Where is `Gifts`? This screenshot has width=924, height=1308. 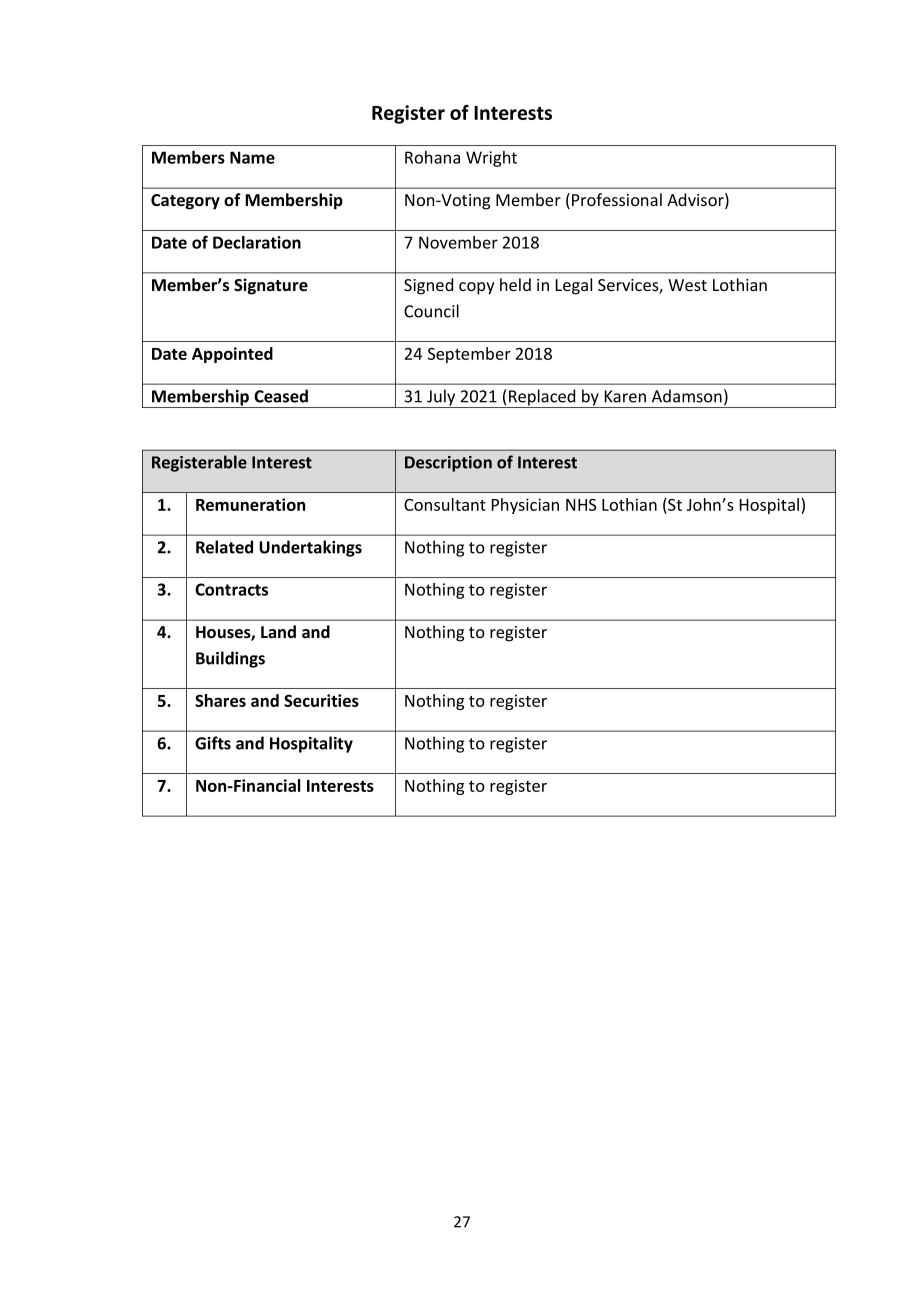 Gifts is located at coordinates (213, 743).
